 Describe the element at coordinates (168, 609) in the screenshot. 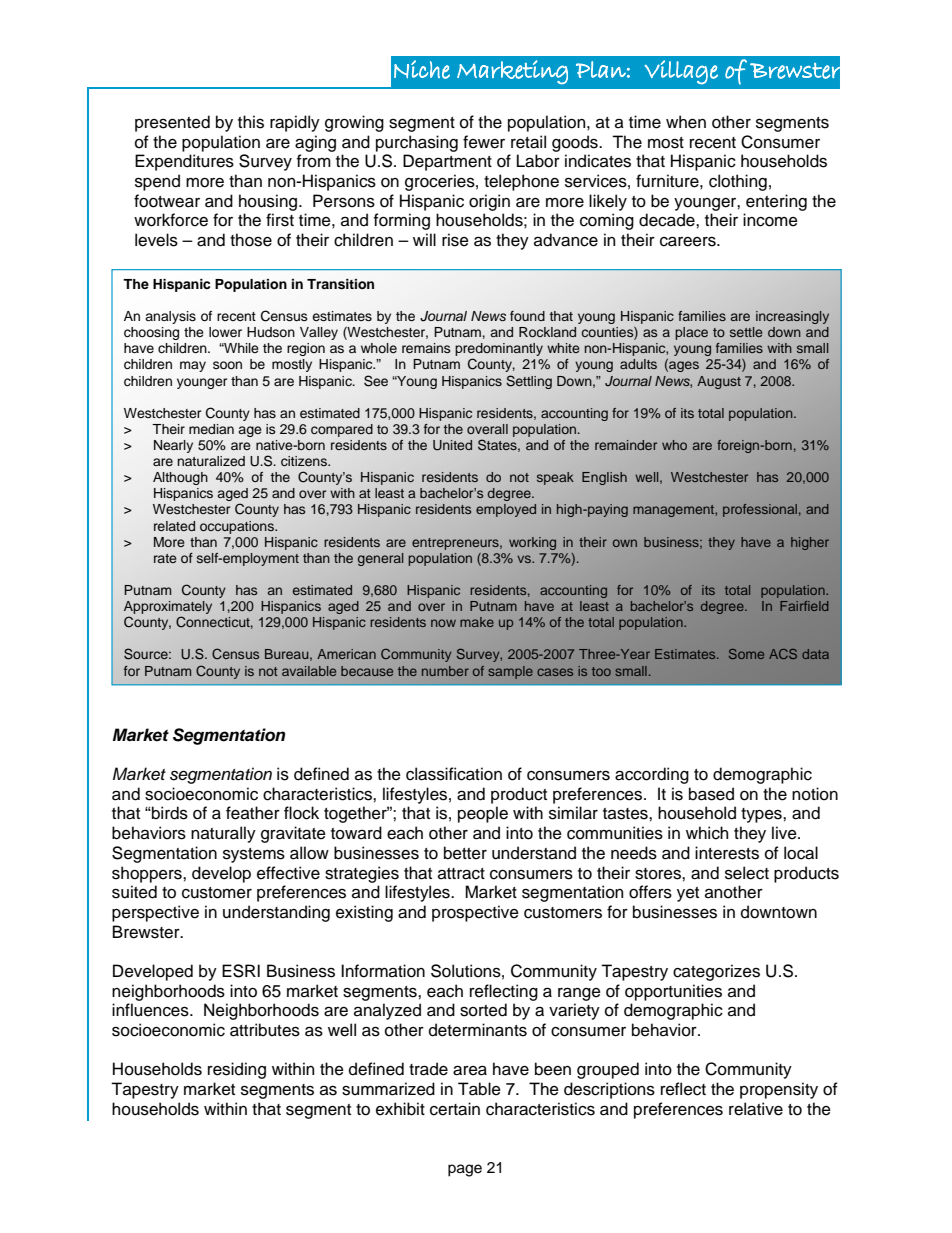

I see `Approximately` at that location.
